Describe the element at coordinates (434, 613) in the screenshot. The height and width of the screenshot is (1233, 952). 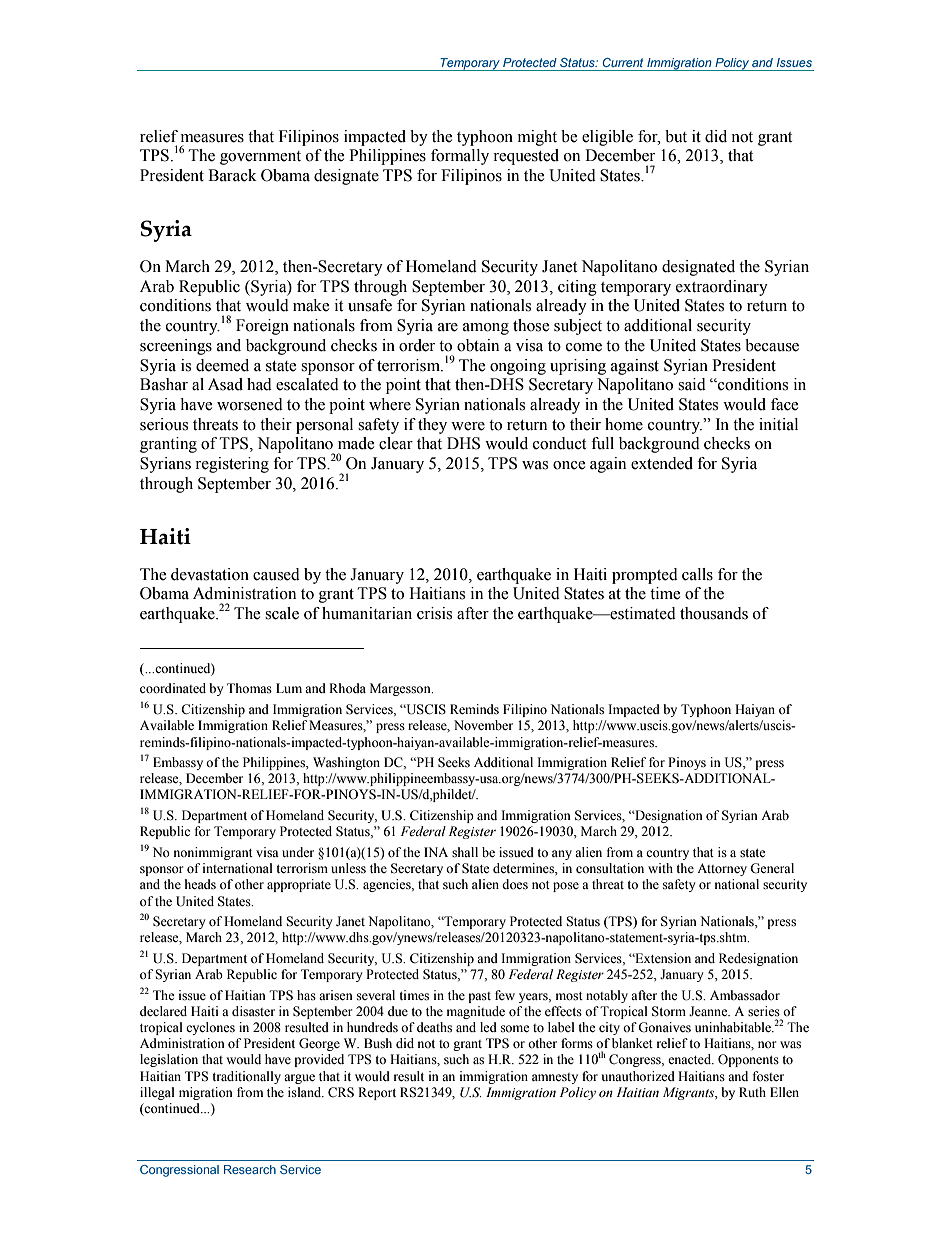
I see `crisis` at that location.
